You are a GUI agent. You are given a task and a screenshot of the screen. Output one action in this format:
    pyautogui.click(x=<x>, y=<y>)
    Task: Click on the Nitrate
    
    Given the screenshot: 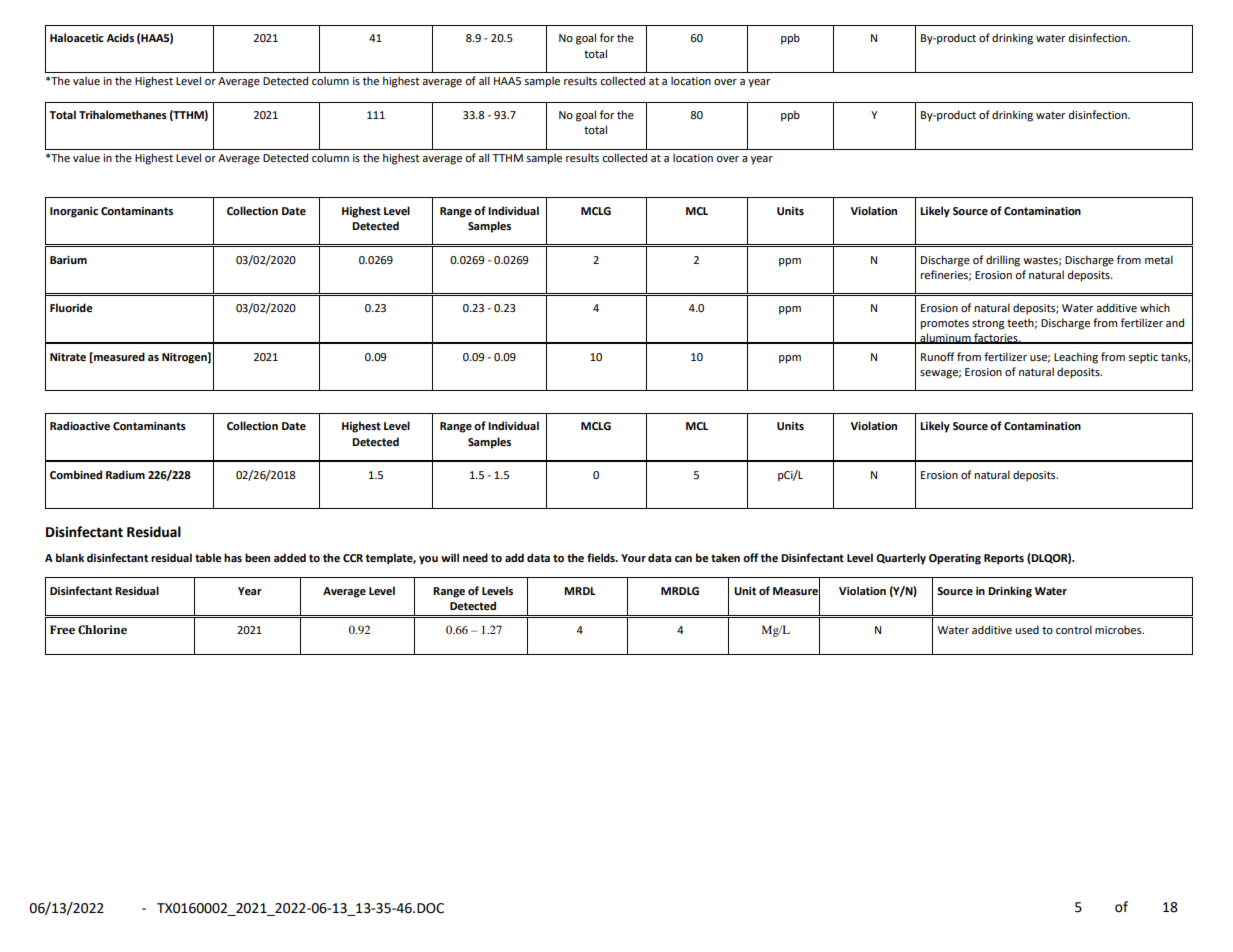 What is the action you would take?
    pyautogui.click(x=68, y=357)
